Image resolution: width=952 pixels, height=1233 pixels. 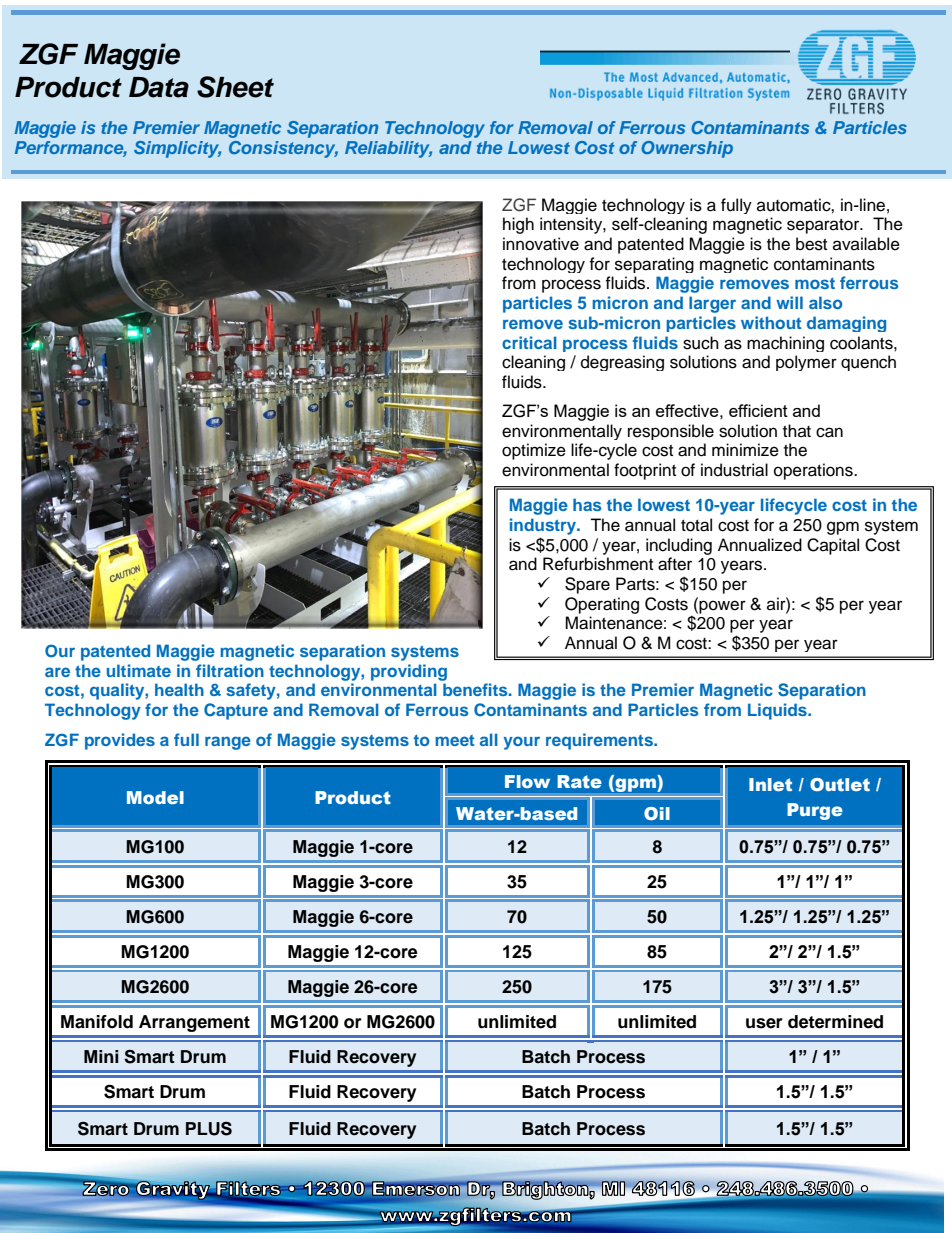 What do you see at coordinates (534, 451) in the screenshot?
I see `optimize` at bounding box center [534, 451].
